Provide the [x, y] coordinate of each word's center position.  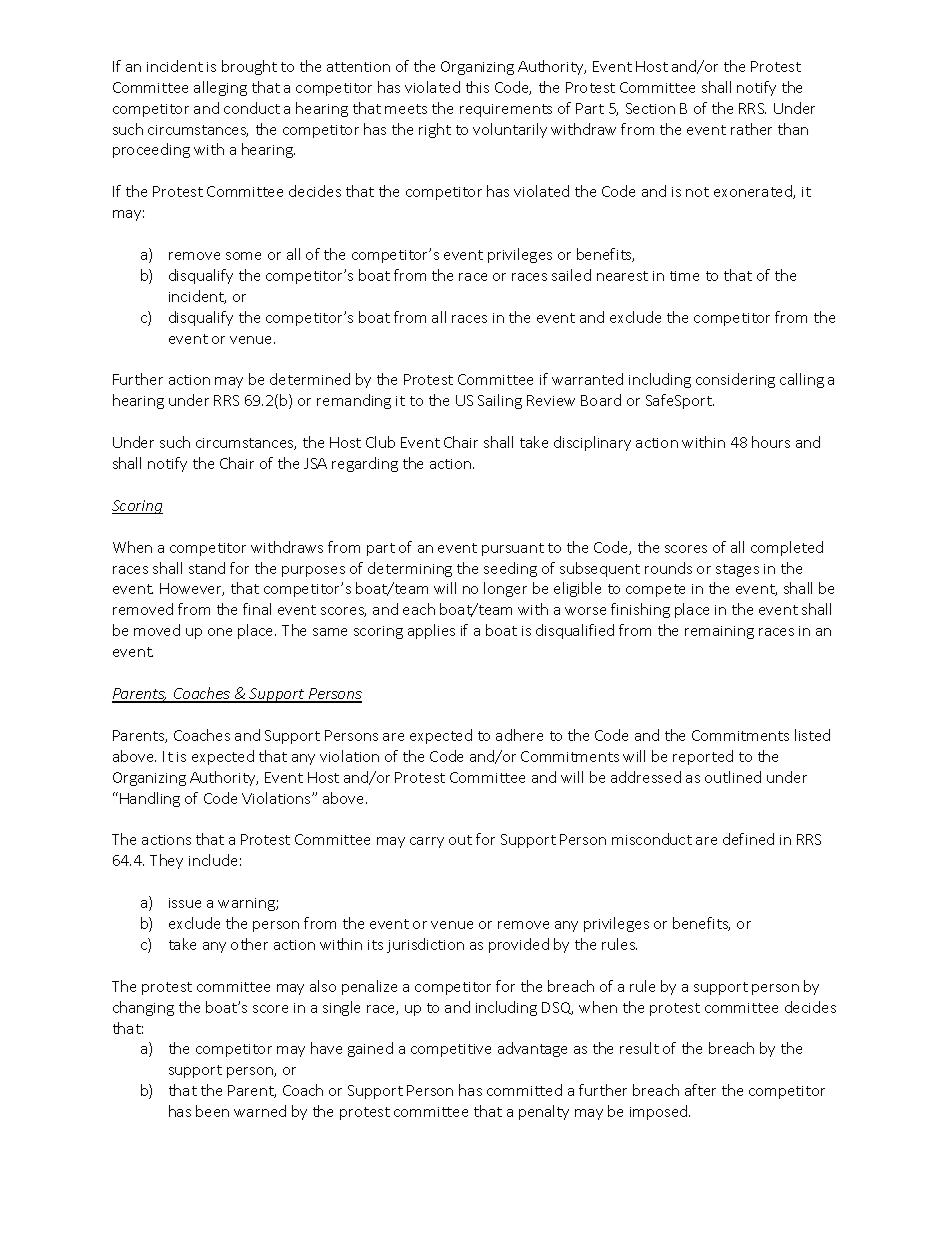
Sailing [500, 401]
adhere [519, 735]
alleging [220, 88]
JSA [315, 463]
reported [703, 757]
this [477, 87]
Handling [150, 799]
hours [771, 442]
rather [751, 129]
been [212, 1111]
